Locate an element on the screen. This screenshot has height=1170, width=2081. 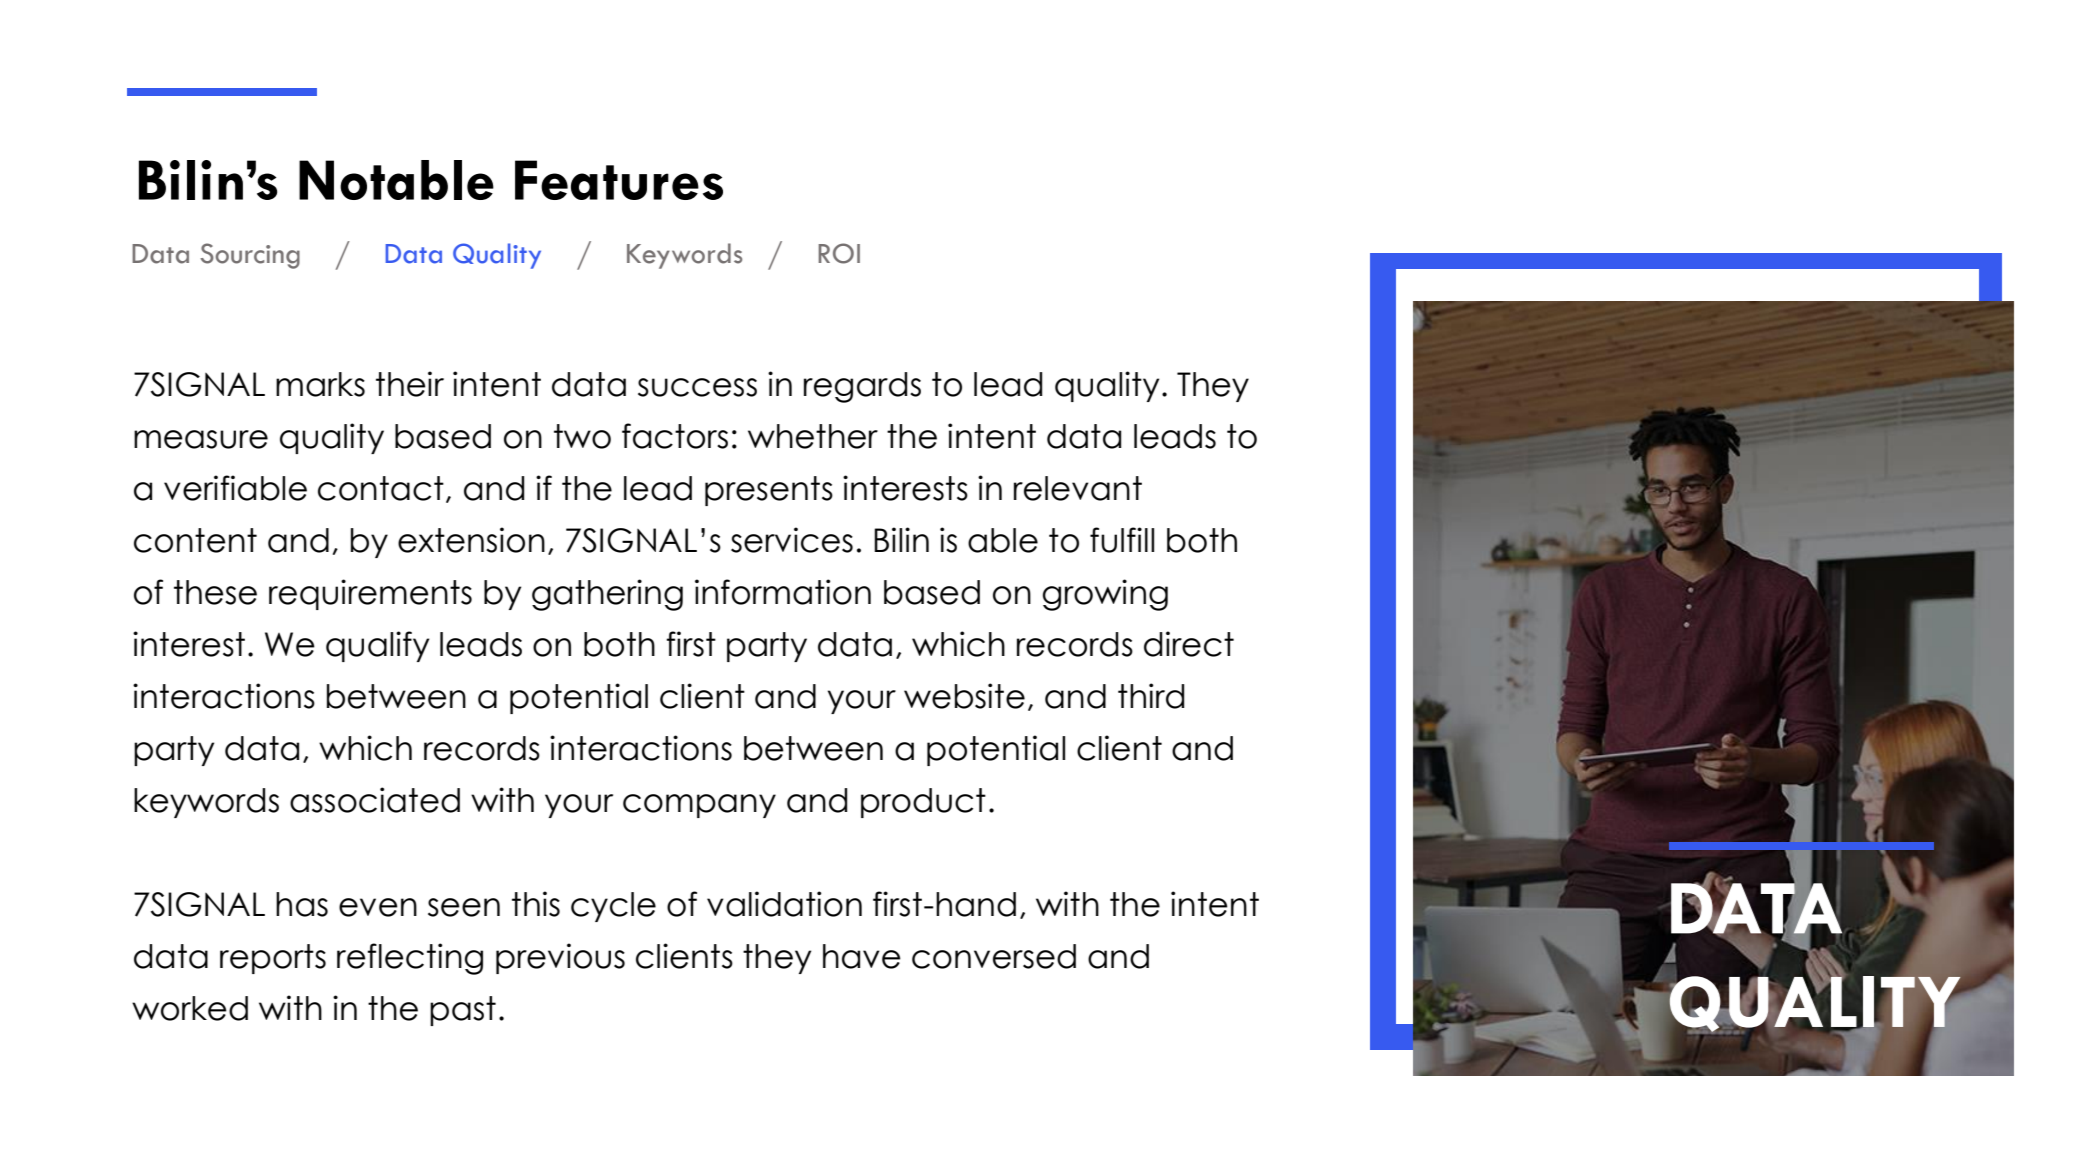
ROI is located at coordinates (839, 253).
